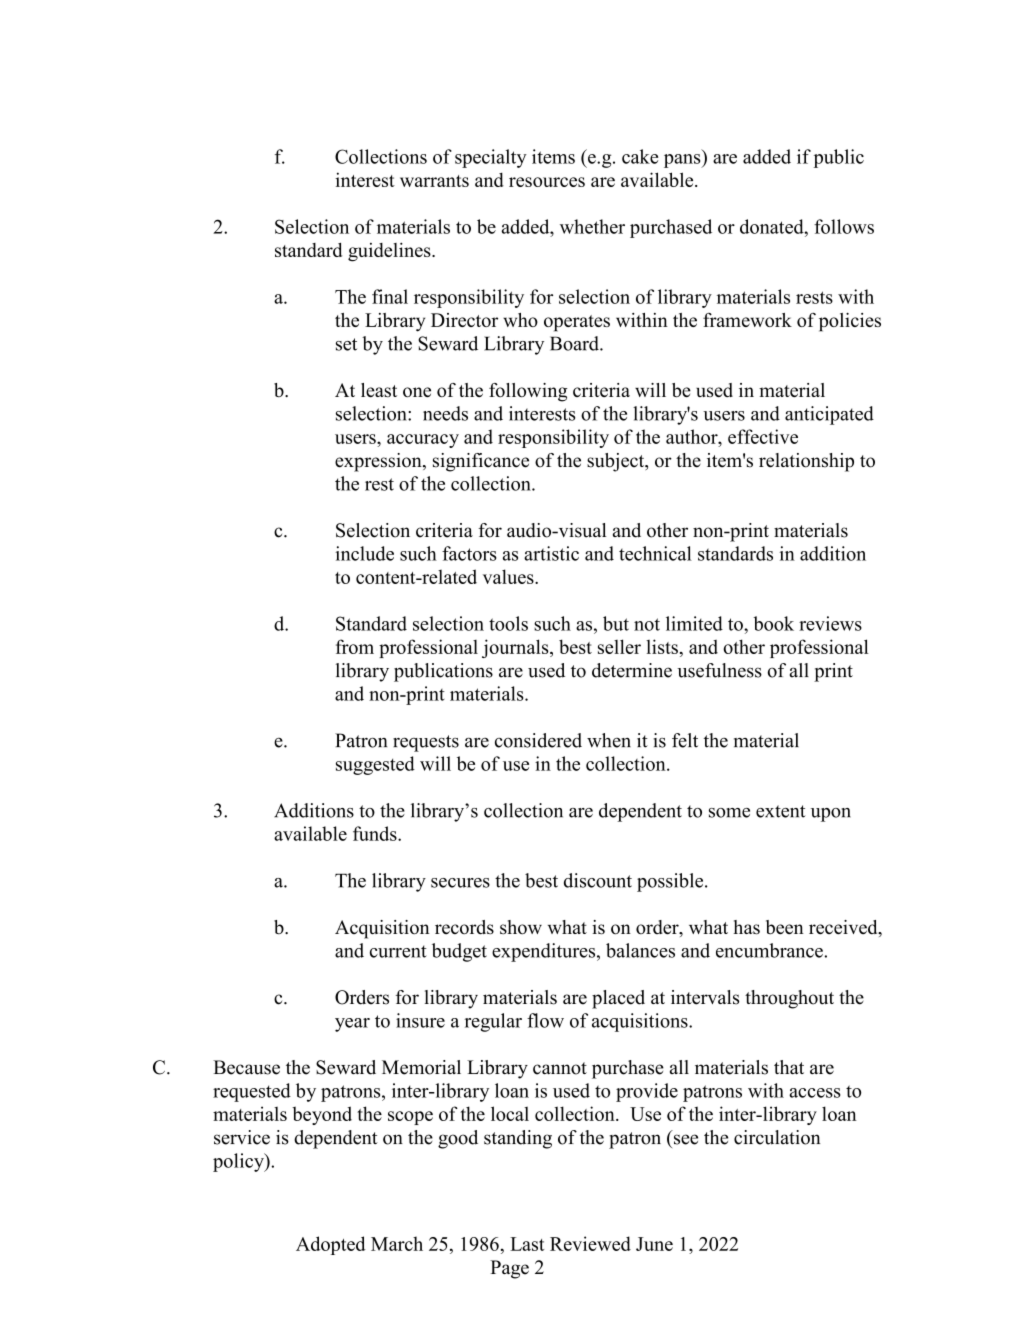 This page has width=1035, height=1340. What do you see at coordinates (844, 226) in the page?
I see `follows` at bounding box center [844, 226].
